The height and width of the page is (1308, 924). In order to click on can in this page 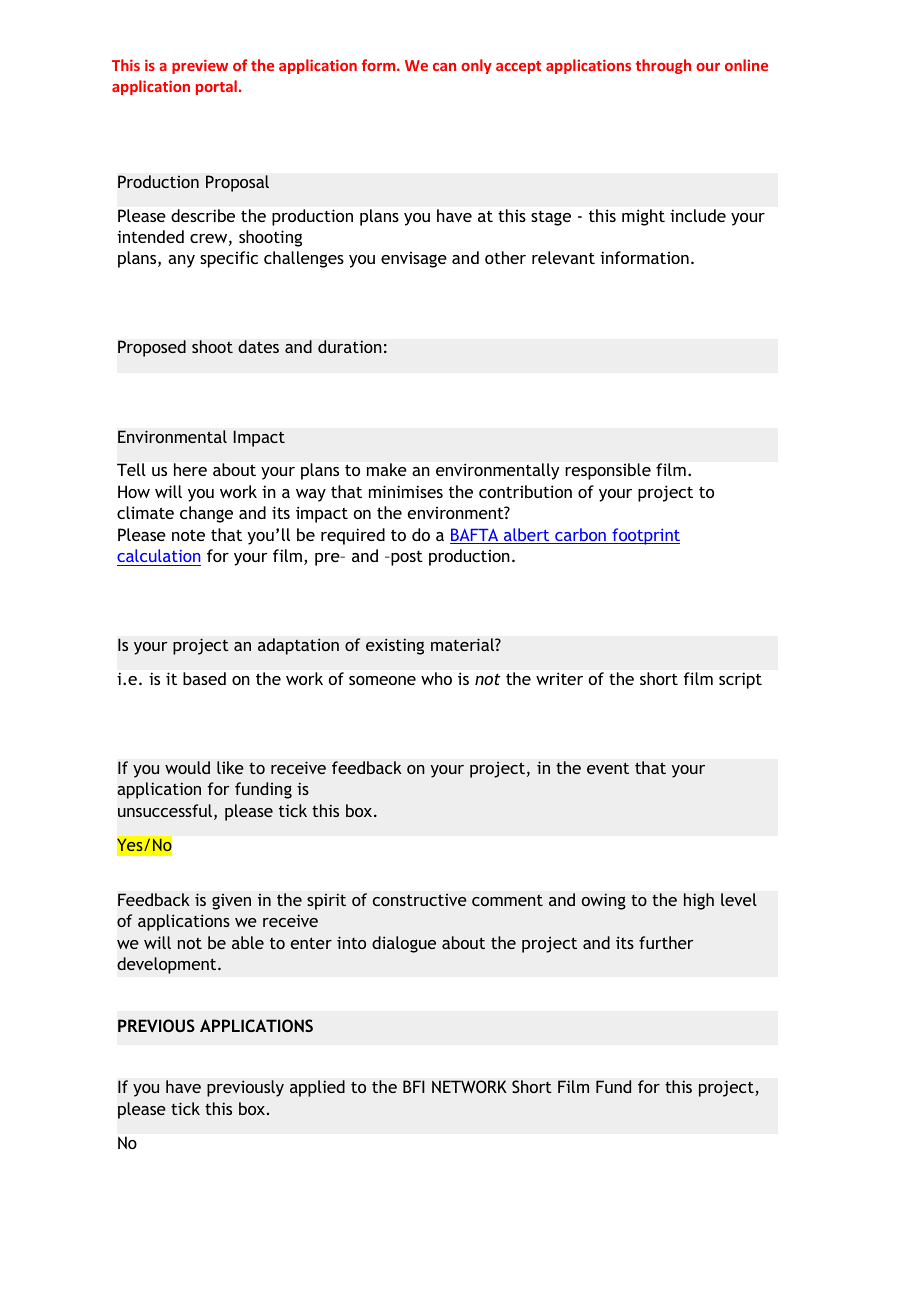, I will do `click(444, 67)`.
